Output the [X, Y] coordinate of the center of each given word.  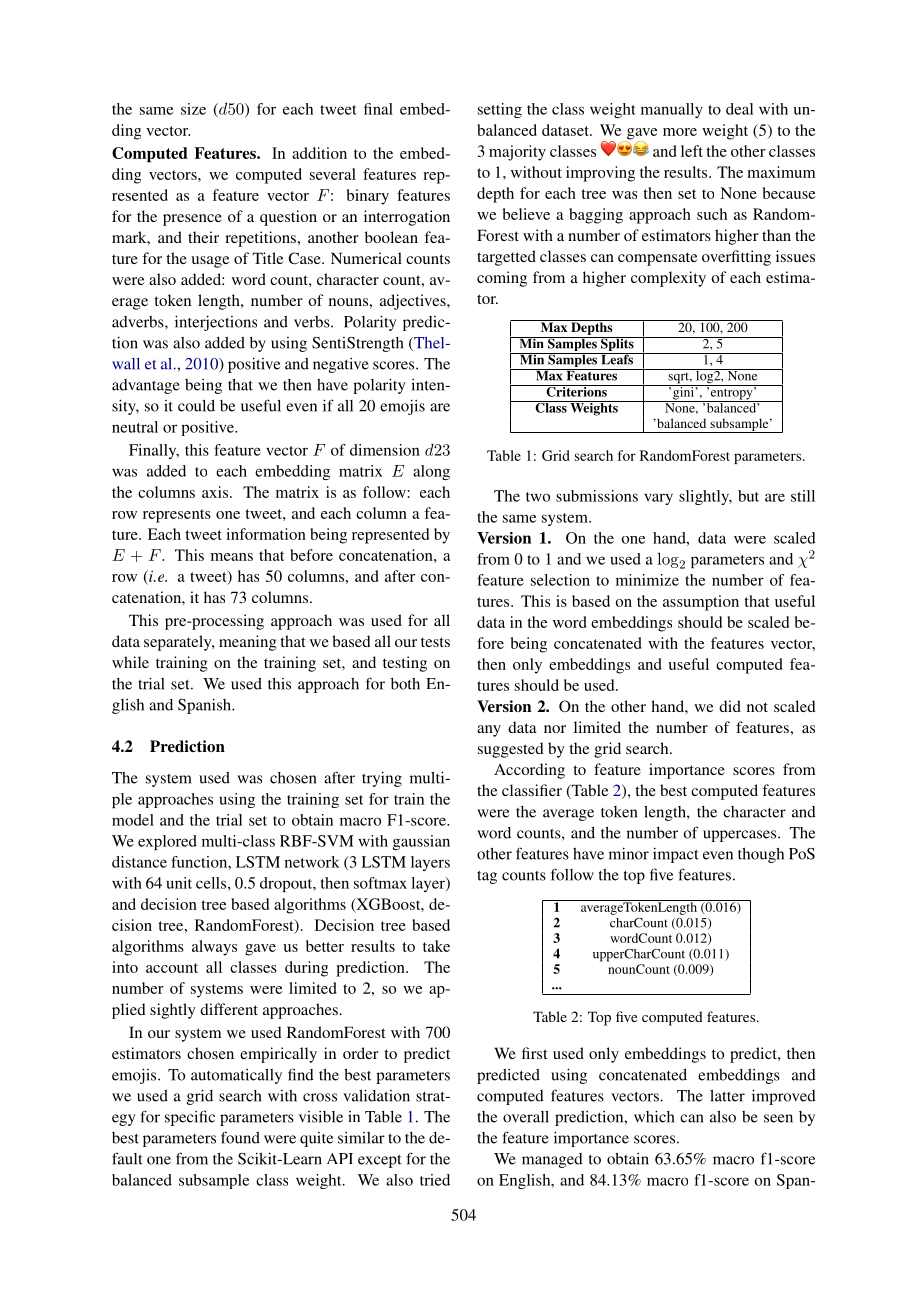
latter [727, 1096]
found [240, 1137]
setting [500, 110]
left [692, 151]
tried [435, 1180]
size [193, 109]
